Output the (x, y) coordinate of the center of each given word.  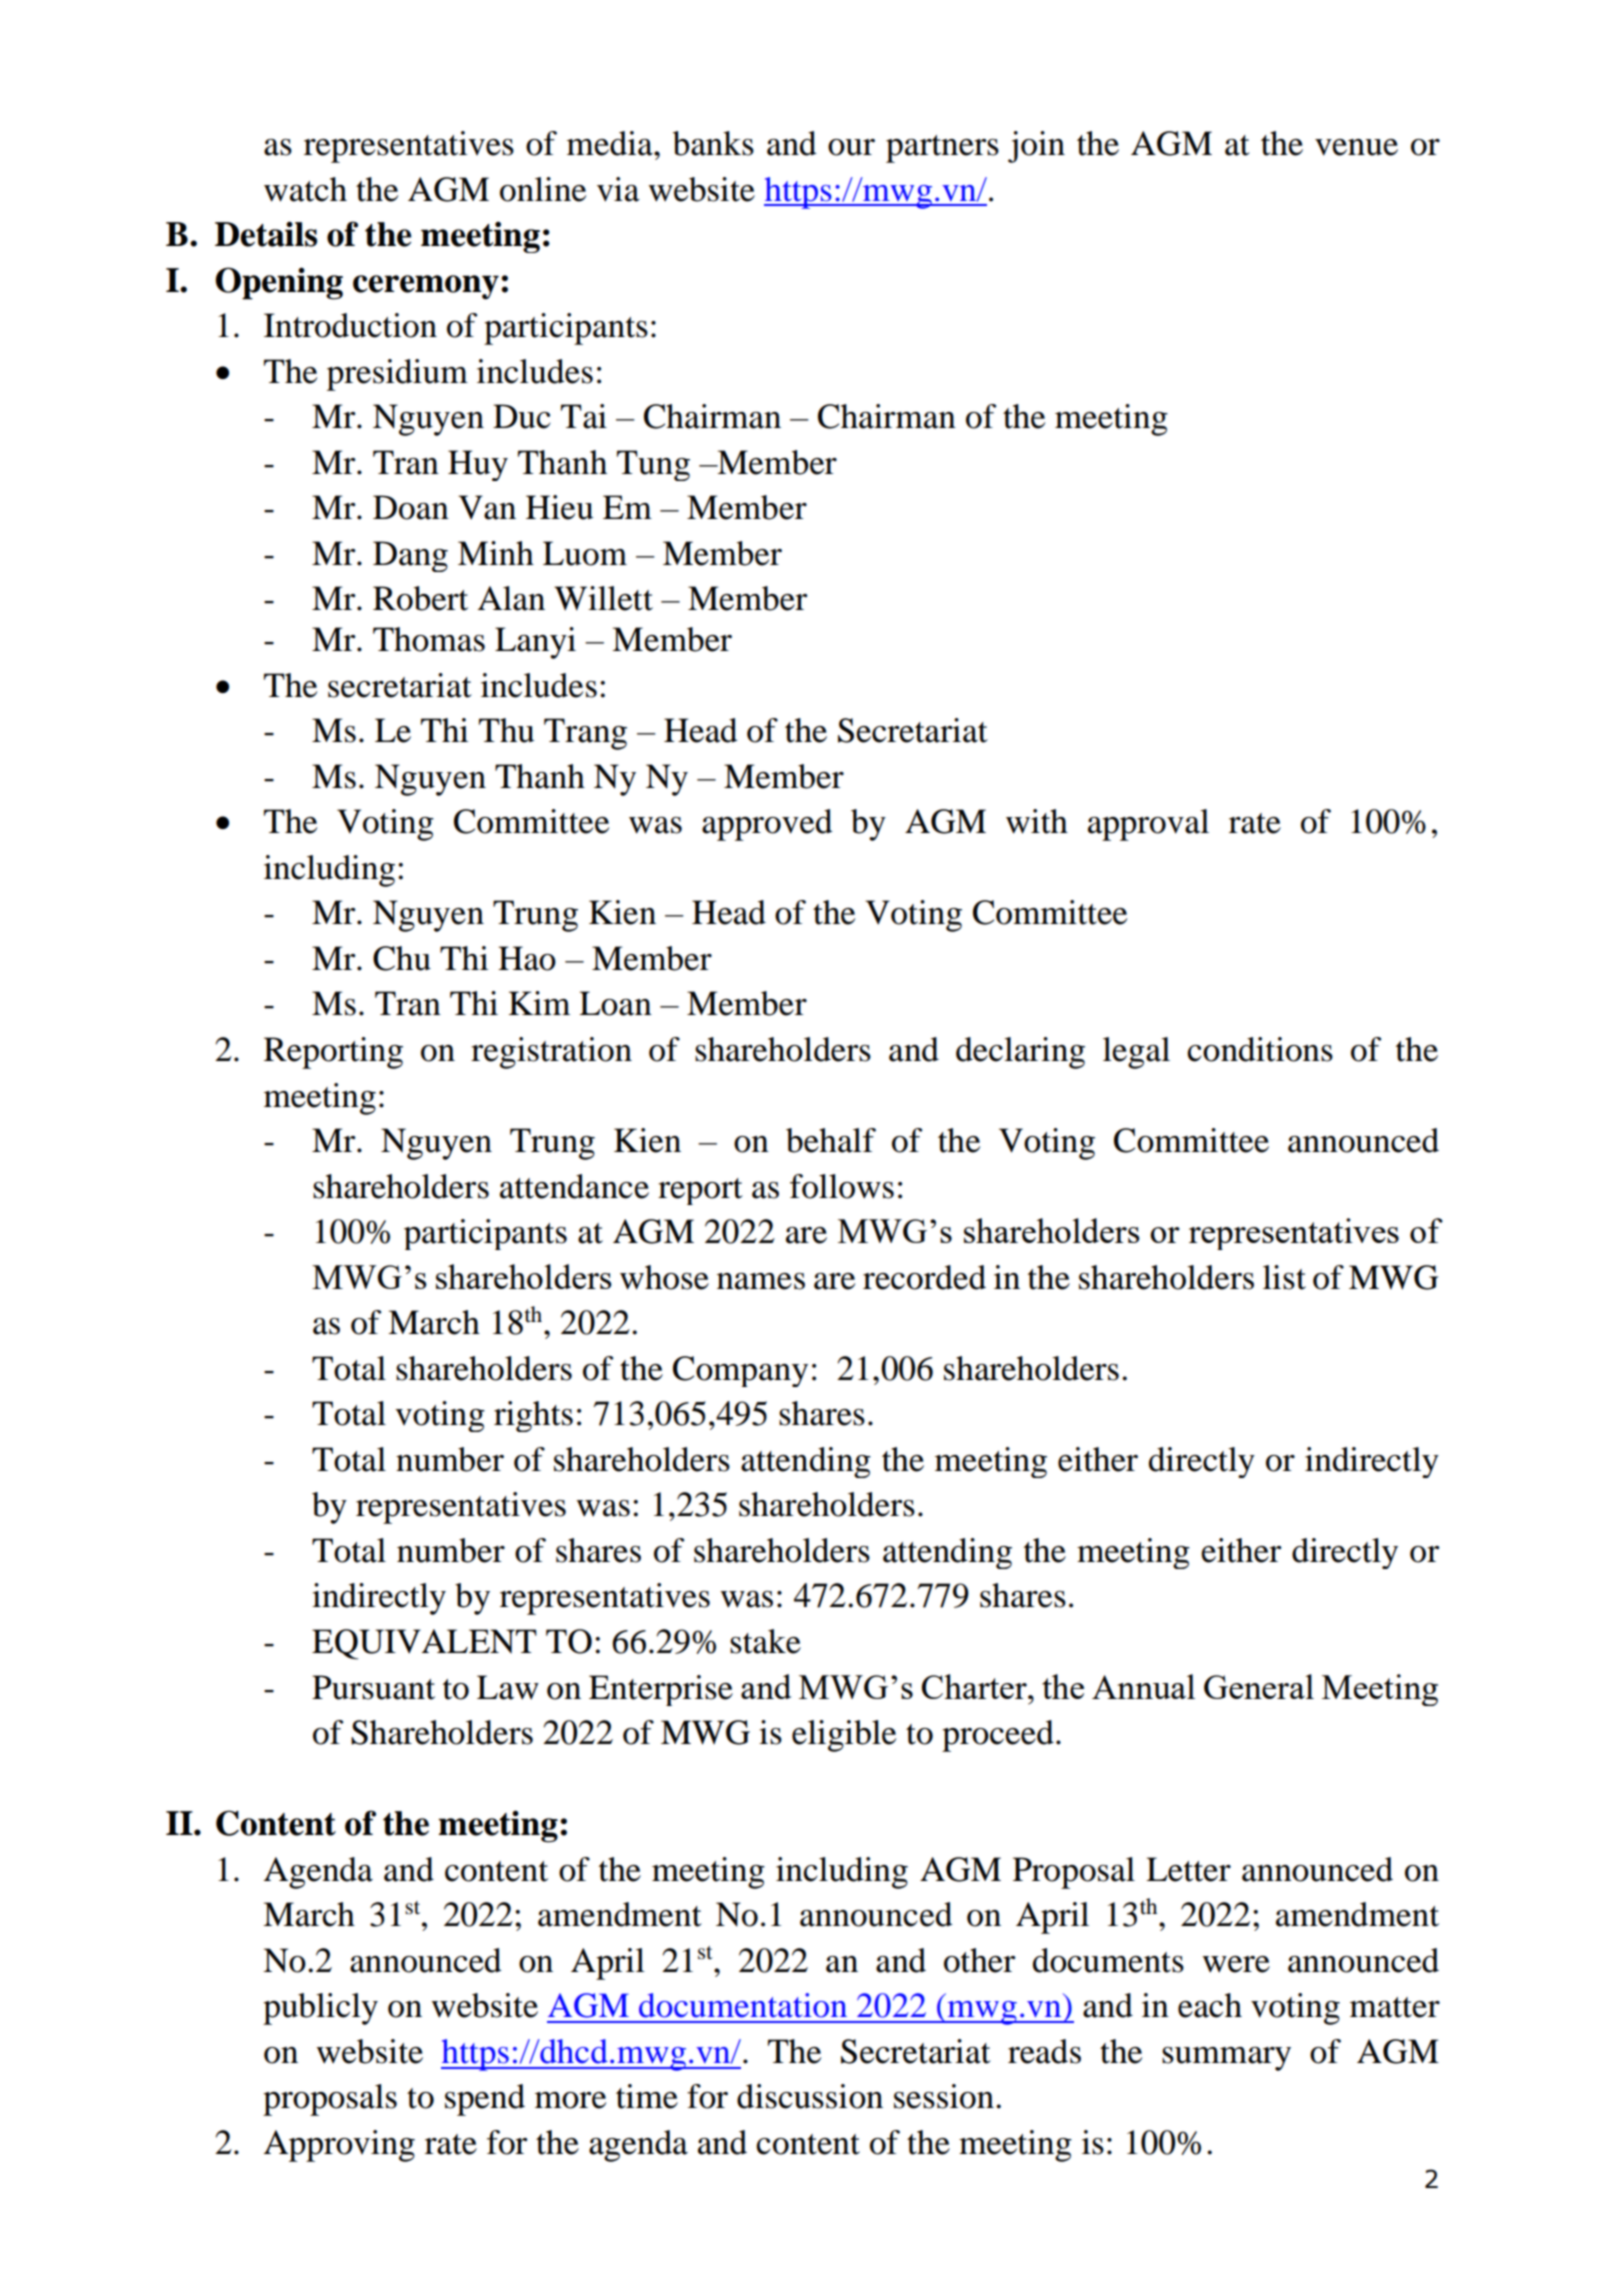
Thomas (429, 639)
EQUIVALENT (424, 1644)
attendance (574, 1186)
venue (1356, 147)
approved (767, 825)
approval (1148, 825)
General (1259, 1686)
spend (485, 2100)
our (851, 147)
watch (305, 189)
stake (765, 1641)
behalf (831, 1140)
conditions (1260, 1049)
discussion (810, 2096)
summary (1226, 2059)
